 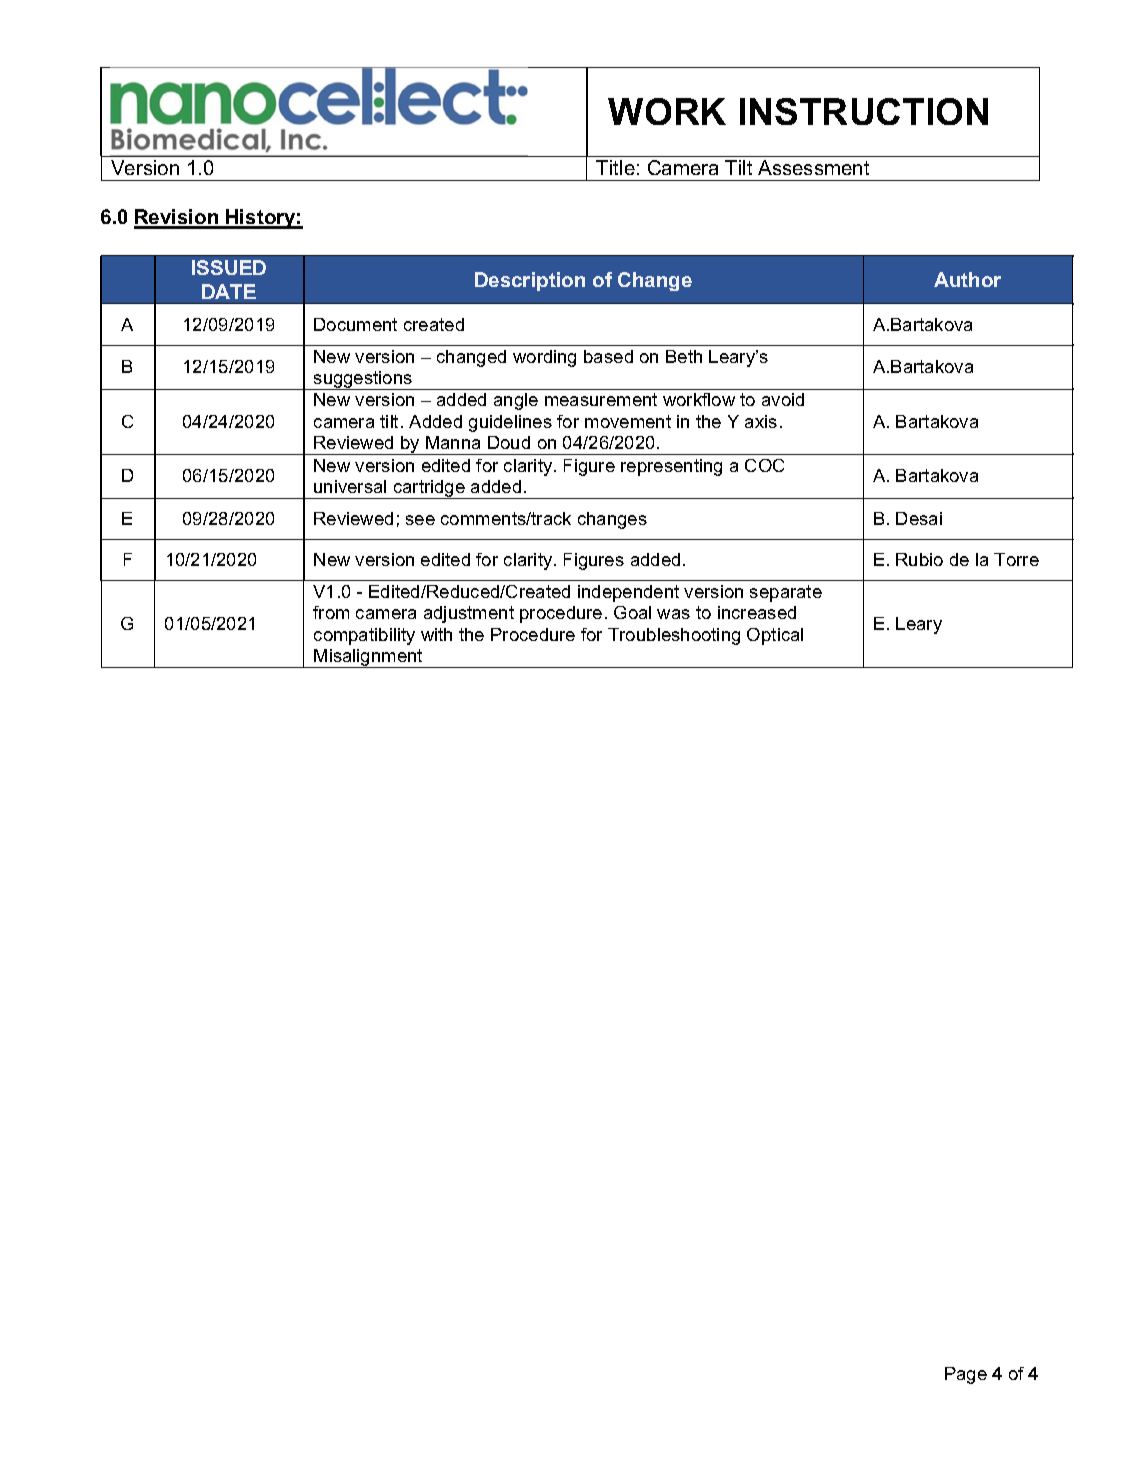 What do you see at coordinates (350, 486) in the screenshot?
I see `universal` at bounding box center [350, 486].
